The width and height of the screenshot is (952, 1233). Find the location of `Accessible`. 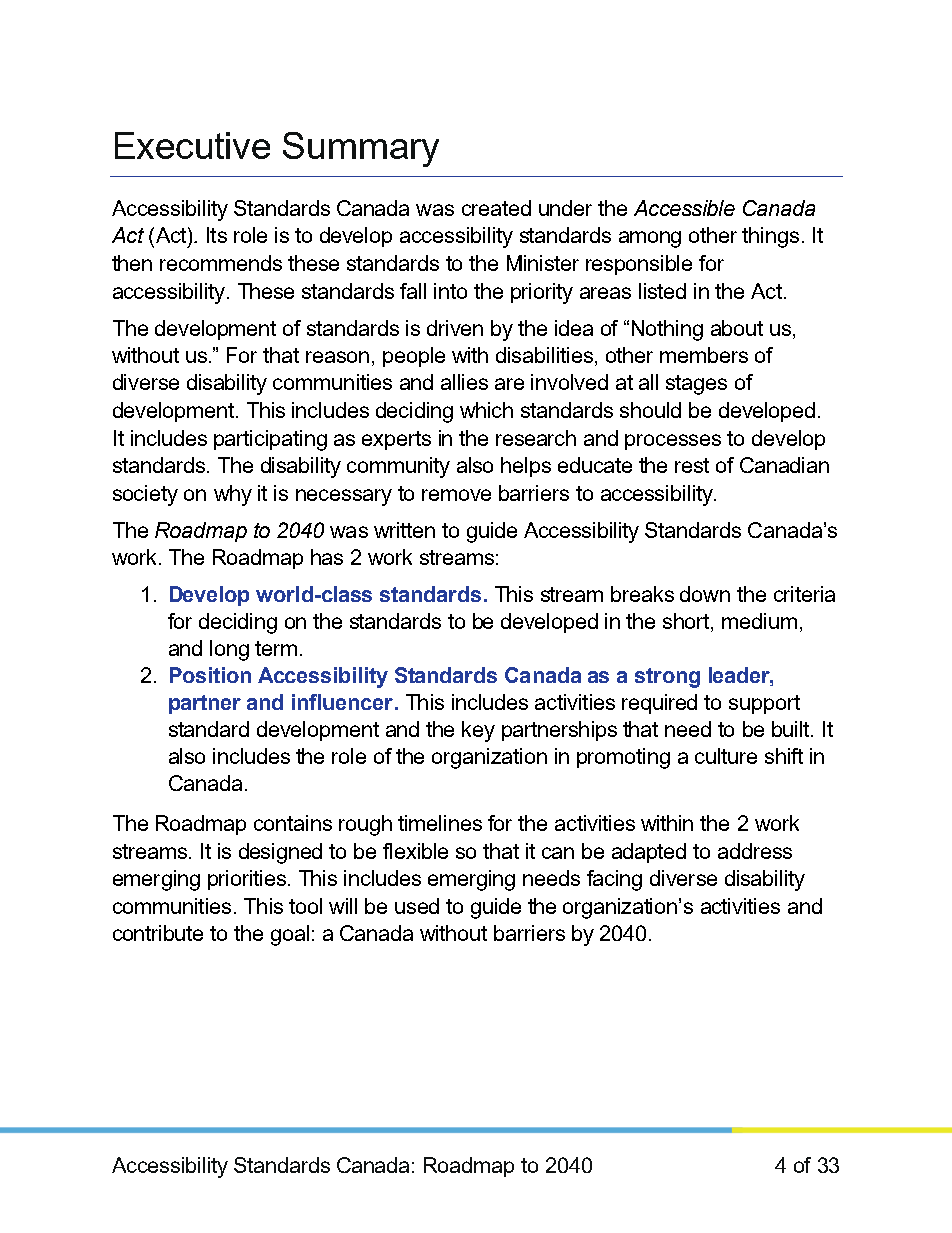

Accessible is located at coordinates (684, 208).
